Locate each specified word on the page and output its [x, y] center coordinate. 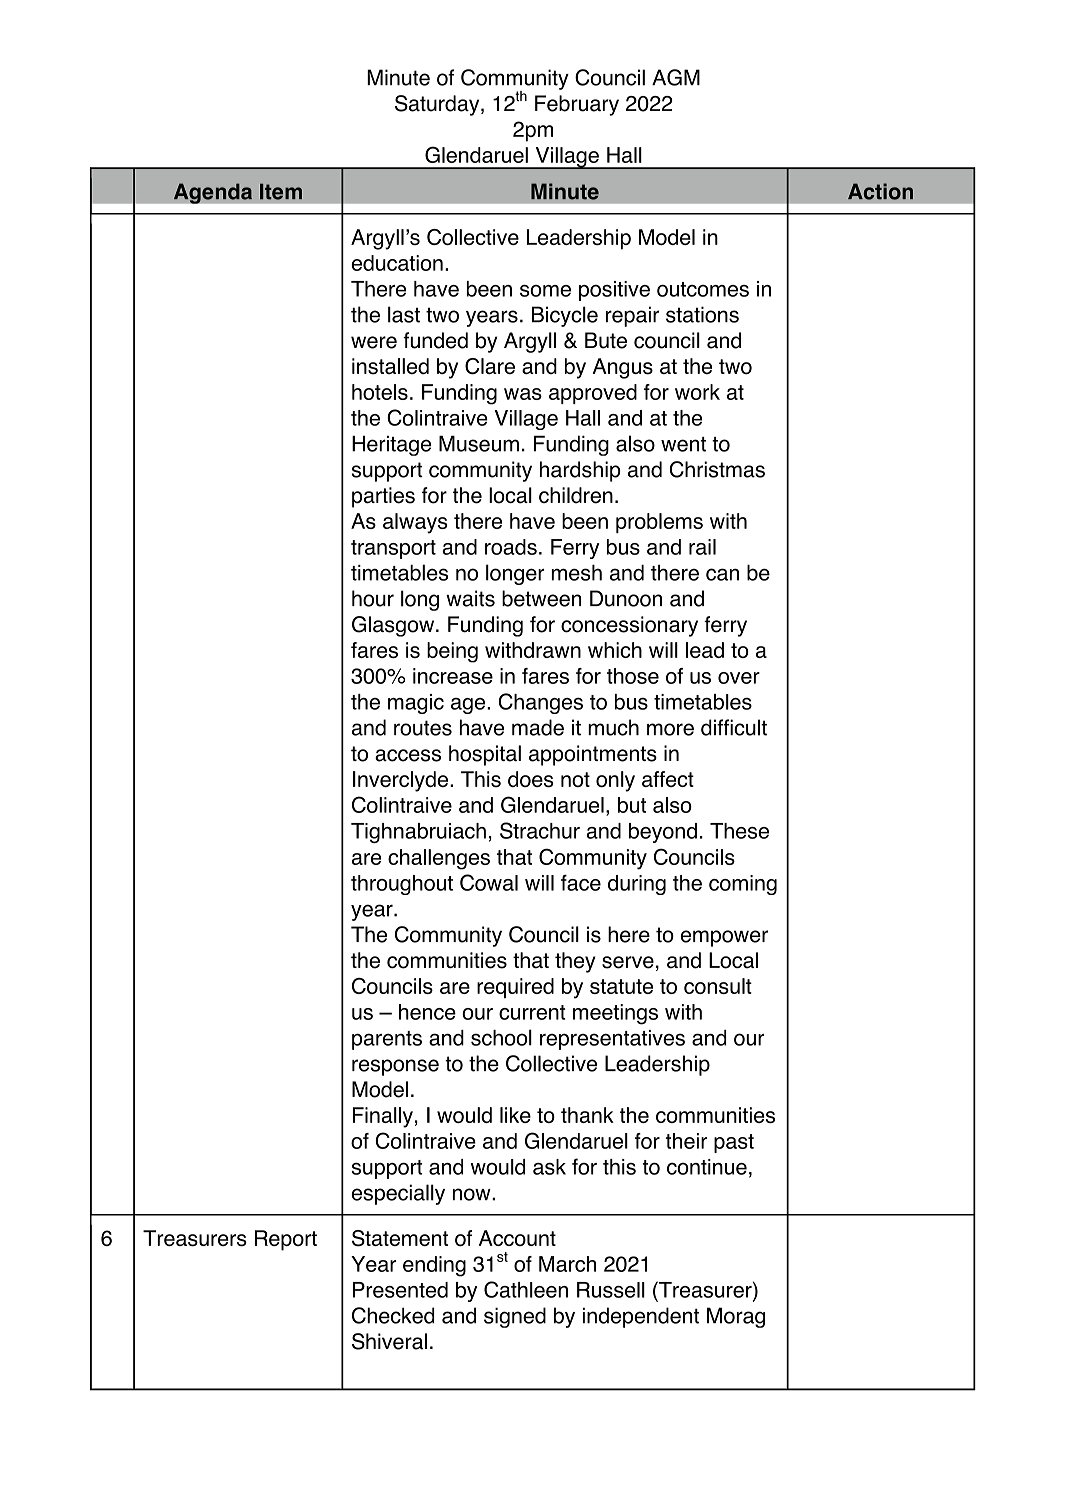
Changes [541, 703]
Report [286, 1240]
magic [416, 704]
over [739, 678]
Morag [736, 1317]
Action [880, 191]
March [567, 1264]
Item [281, 192]
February [577, 105]
